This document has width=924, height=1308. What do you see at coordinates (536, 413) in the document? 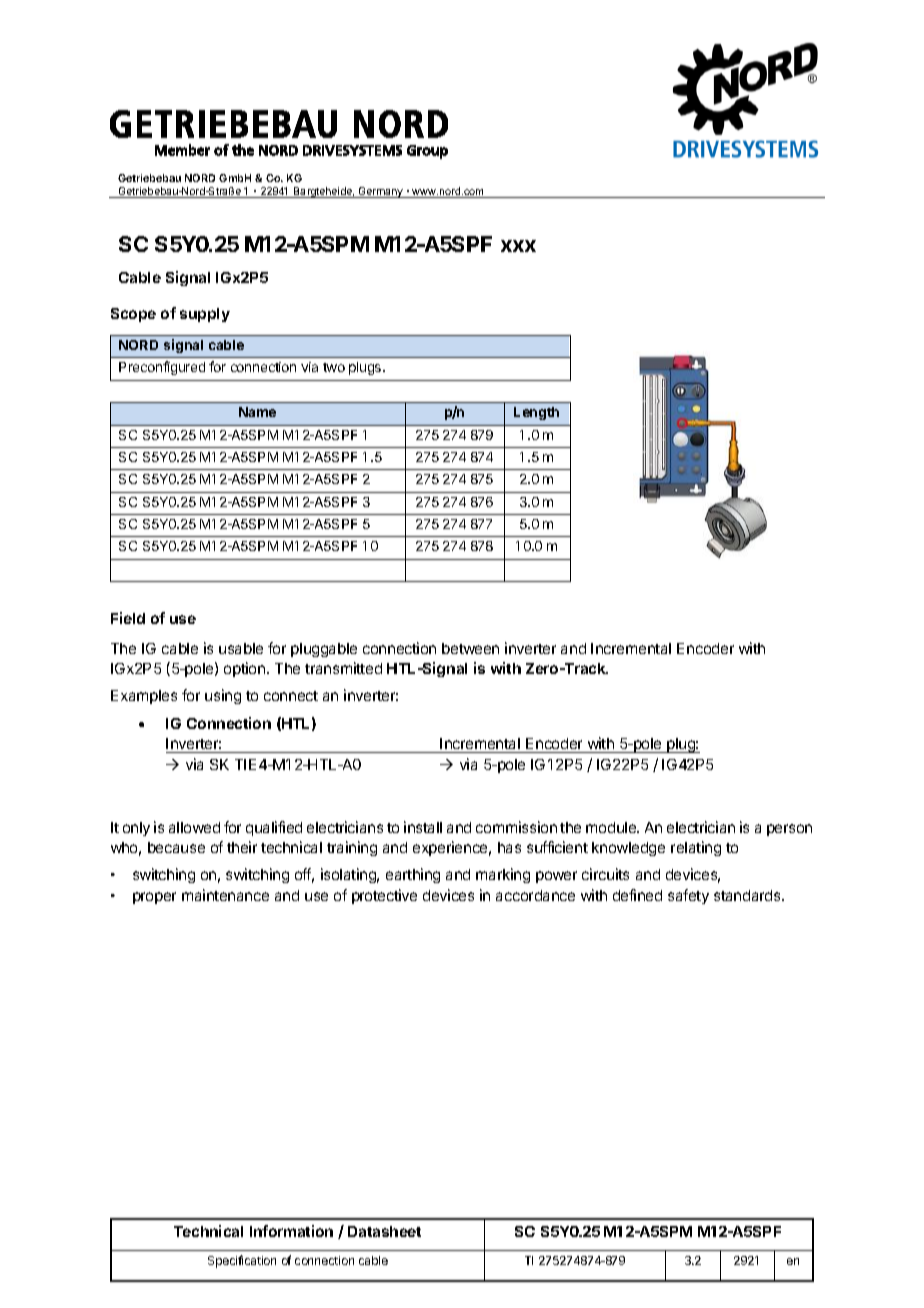
I see `Length` at bounding box center [536, 413].
